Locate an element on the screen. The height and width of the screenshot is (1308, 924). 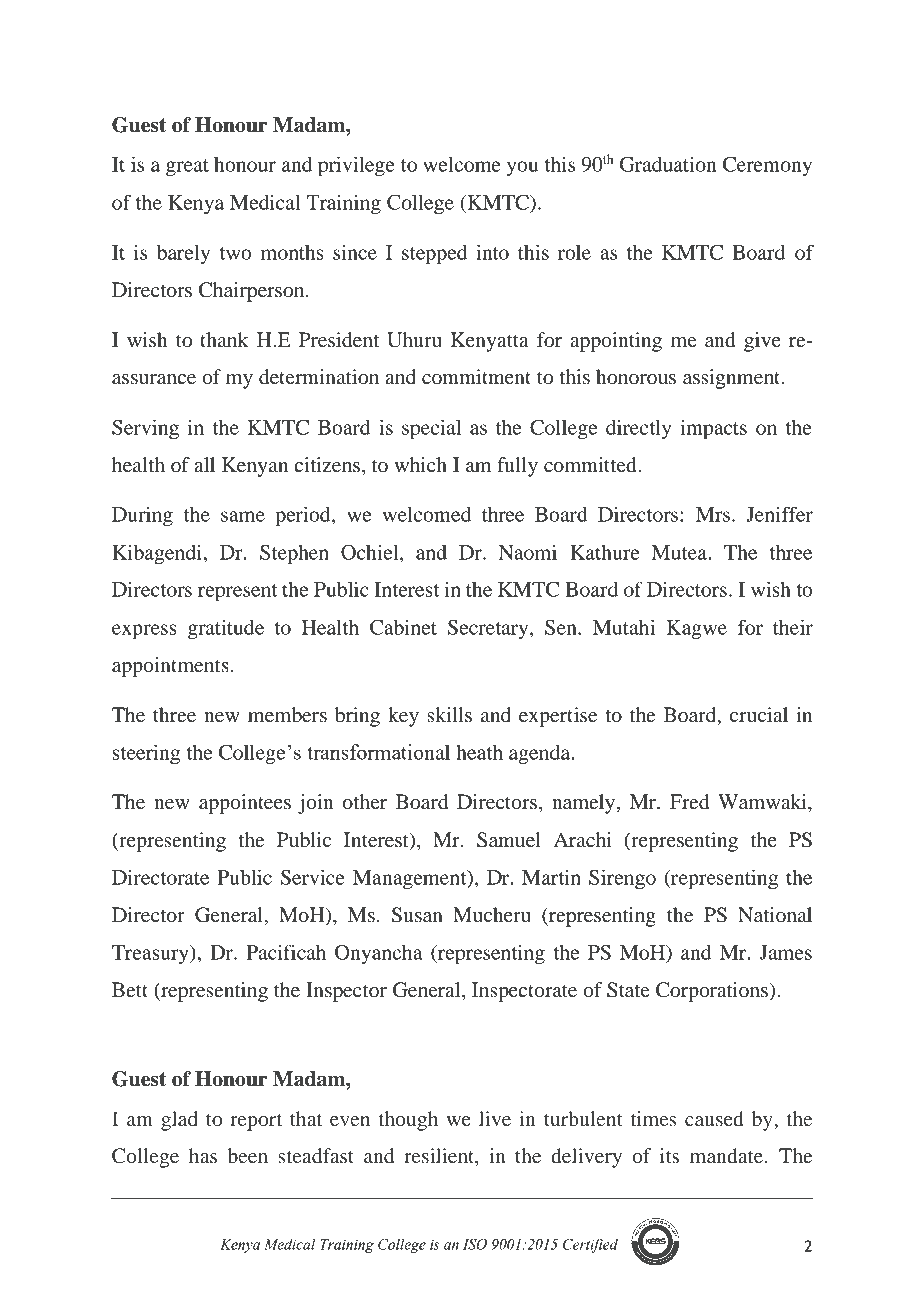
ISO is located at coordinates (475, 1244).
